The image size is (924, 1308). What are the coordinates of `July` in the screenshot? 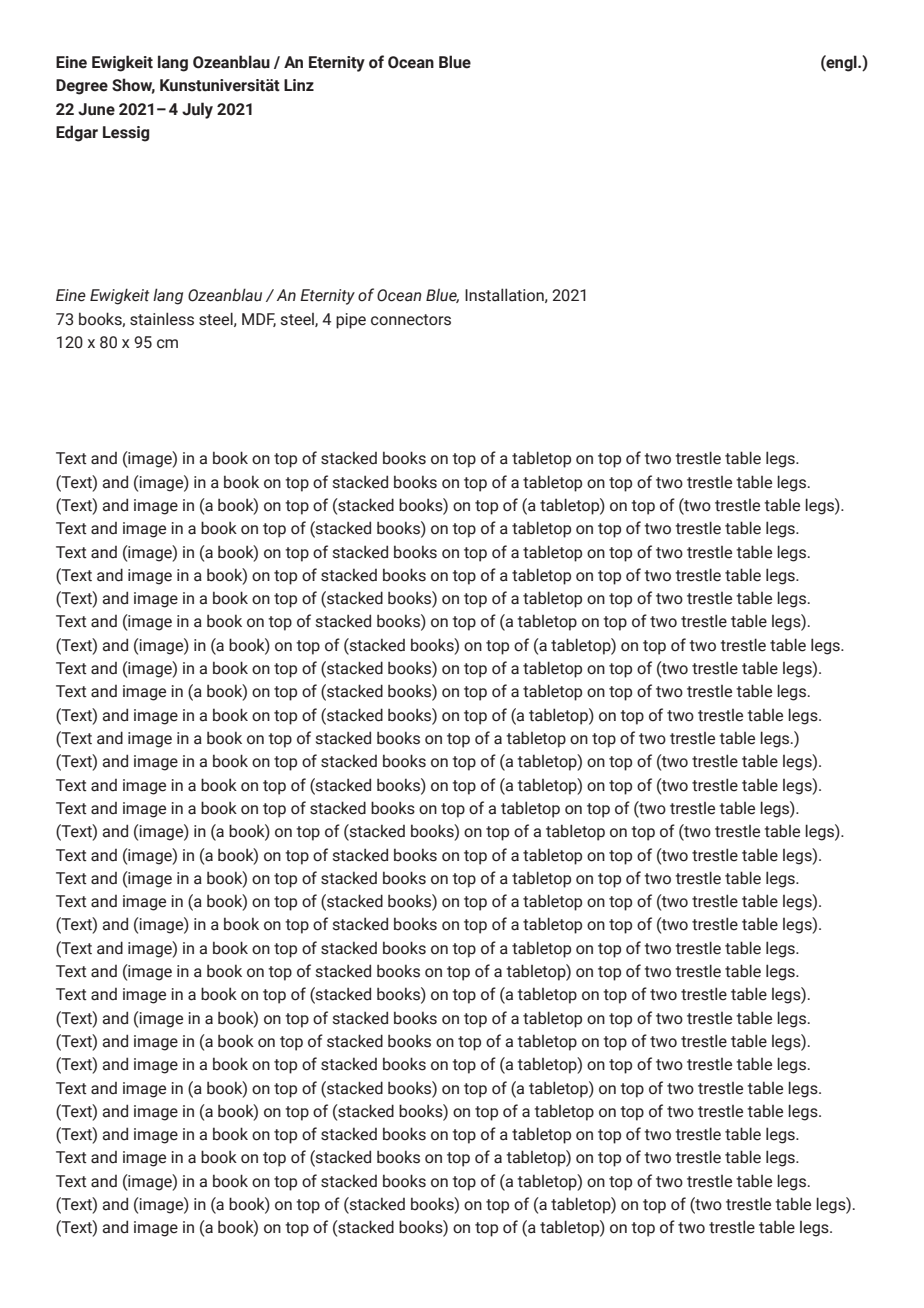 It's located at (197, 110).
